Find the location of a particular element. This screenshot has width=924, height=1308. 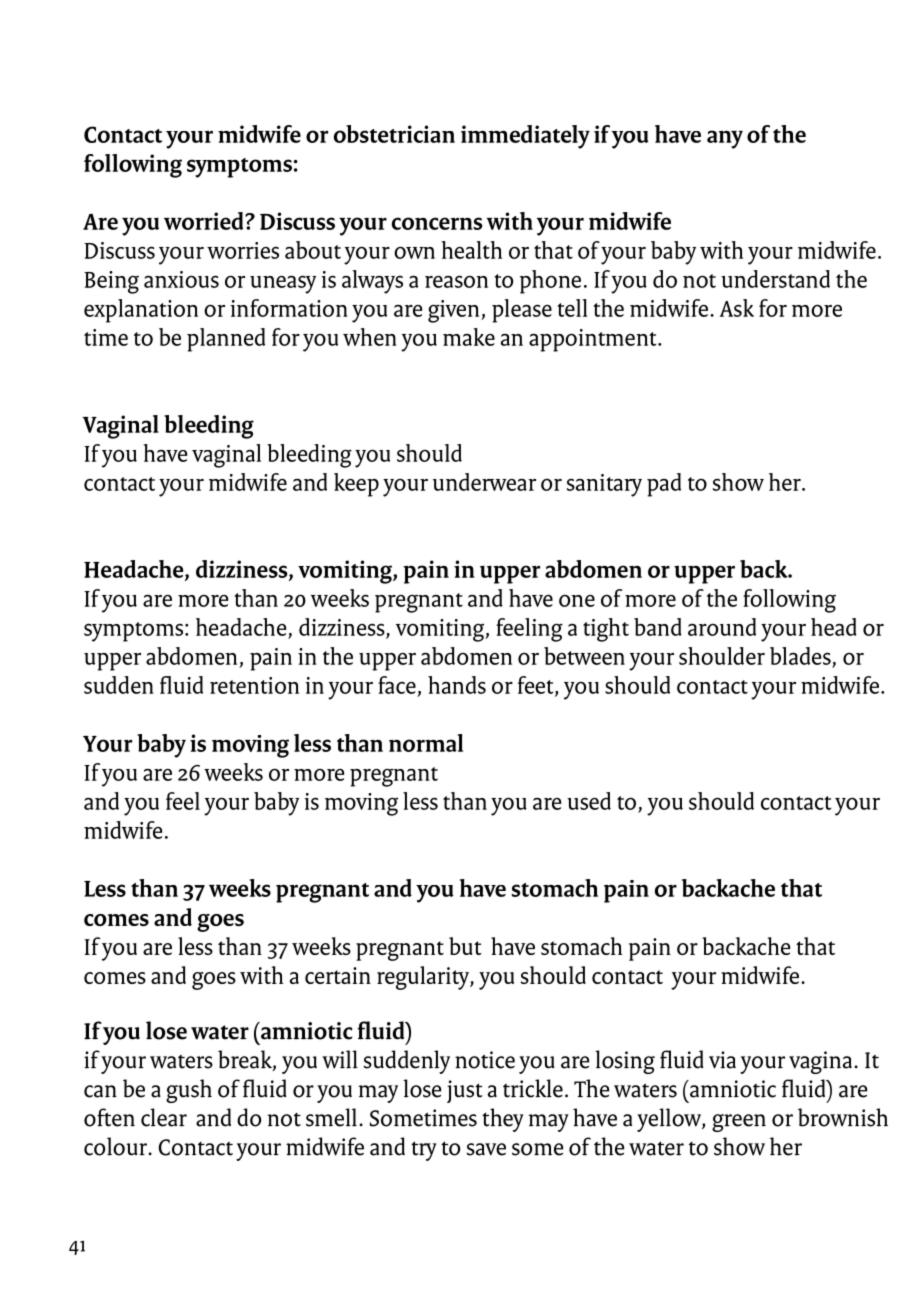

retention is located at coordinates (254, 685).
